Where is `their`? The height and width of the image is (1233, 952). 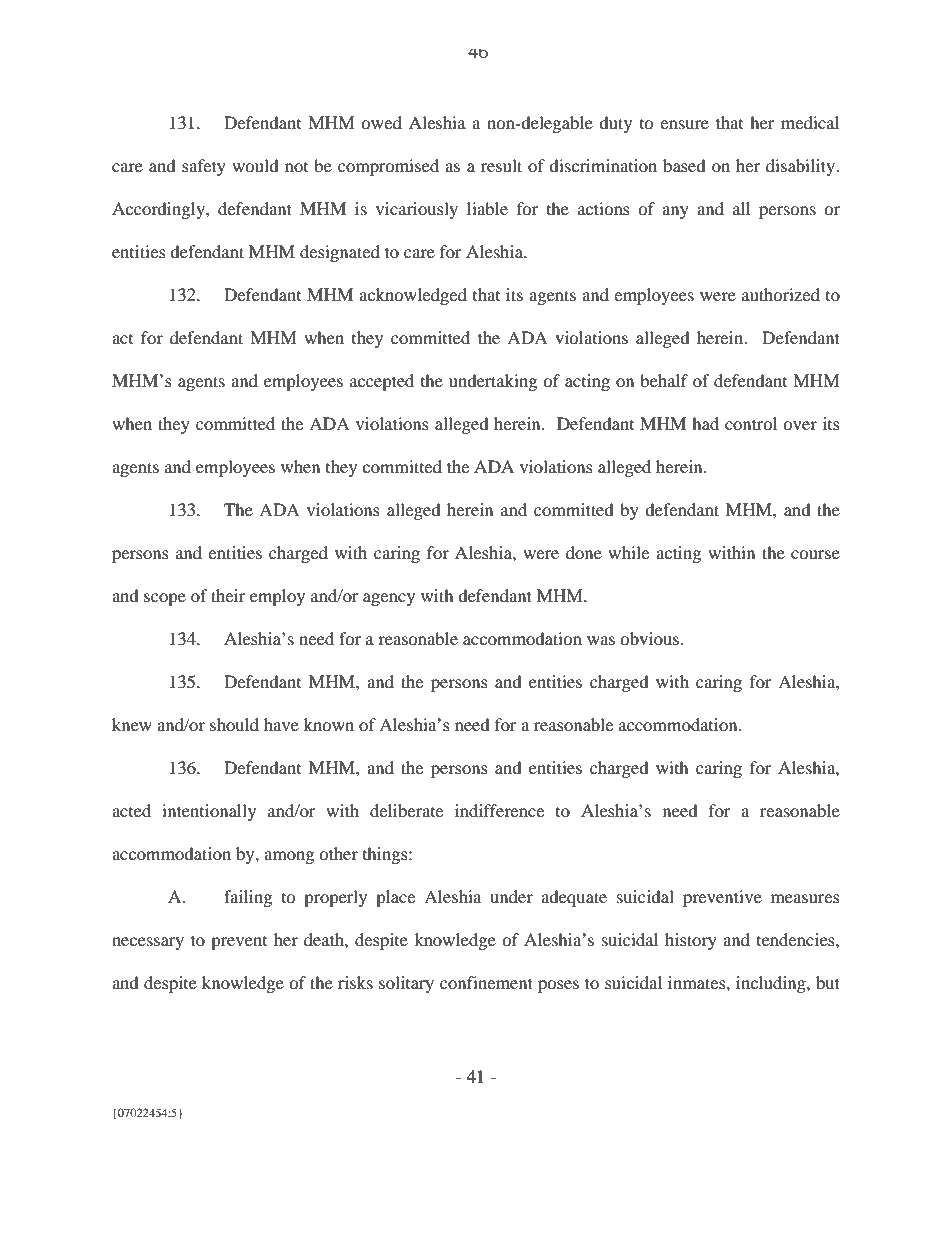
their is located at coordinates (228, 595).
